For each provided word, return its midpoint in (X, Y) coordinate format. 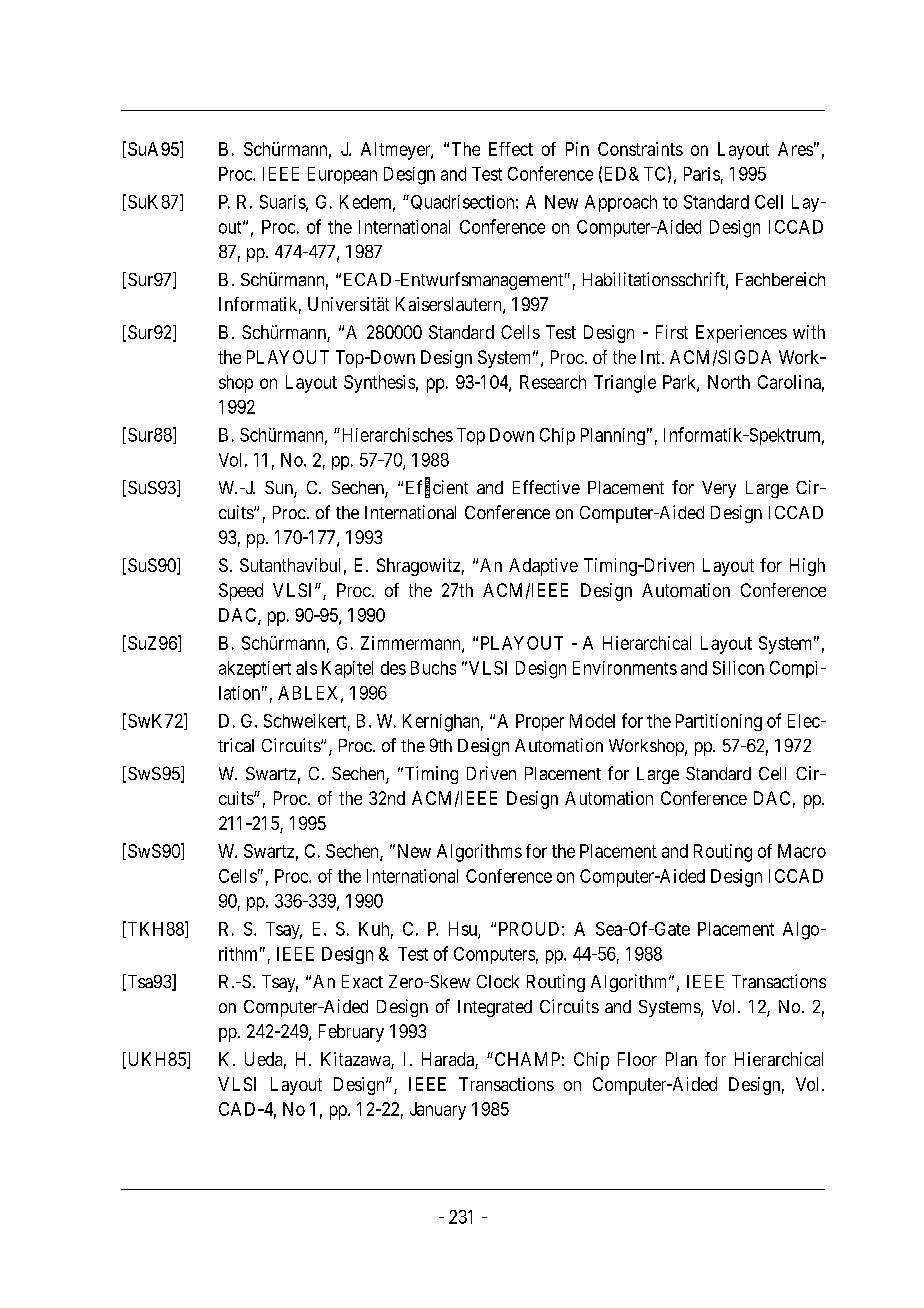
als (306, 668)
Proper (540, 722)
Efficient (437, 488)
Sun (280, 489)
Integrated (495, 1008)
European (342, 175)
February (351, 1033)
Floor (637, 1059)
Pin (577, 149)
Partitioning (719, 722)
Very (719, 489)
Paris (702, 174)
